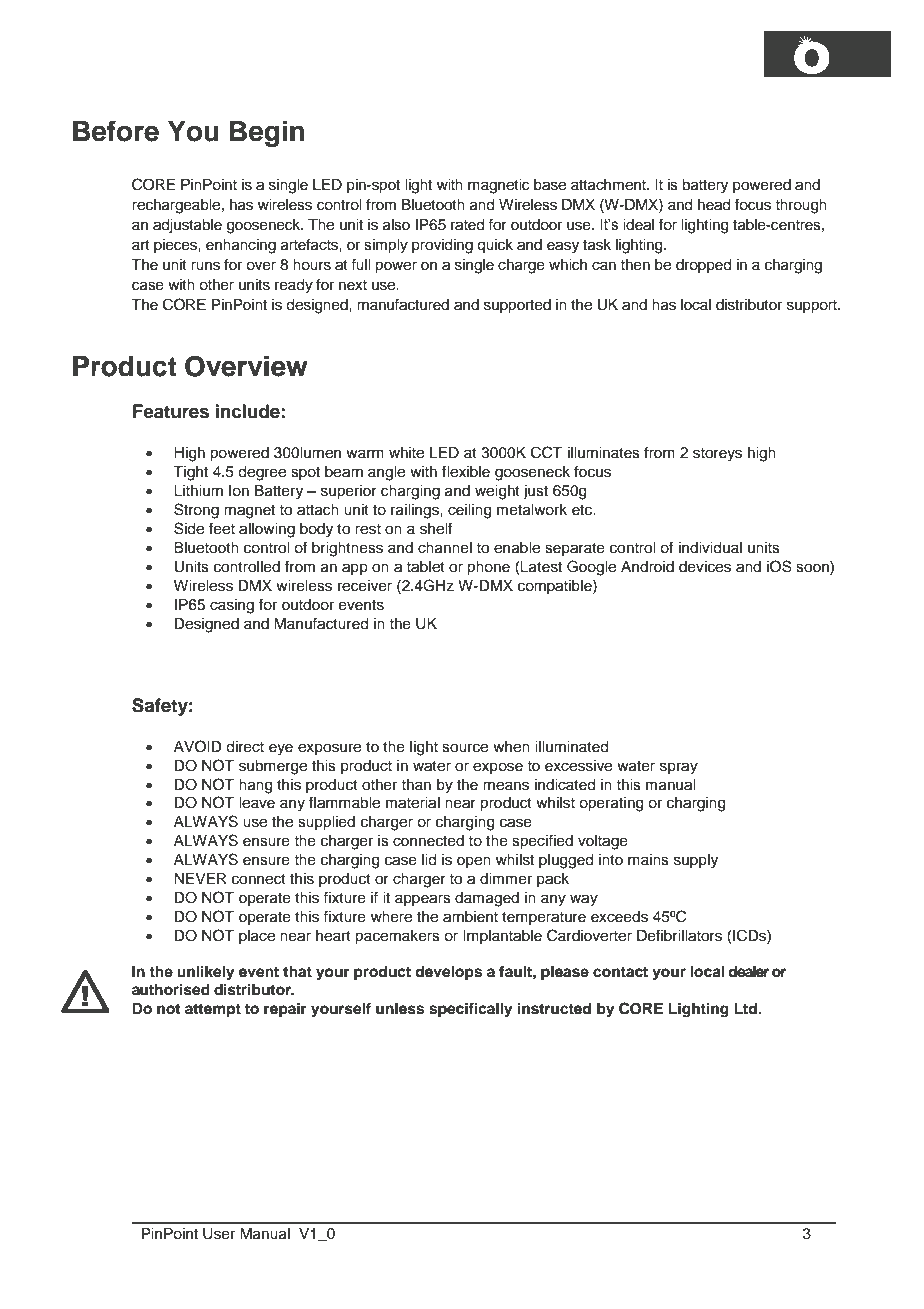 Image resolution: width=924 pixels, height=1309 pixels. I want to click on specifically, so click(471, 1010).
